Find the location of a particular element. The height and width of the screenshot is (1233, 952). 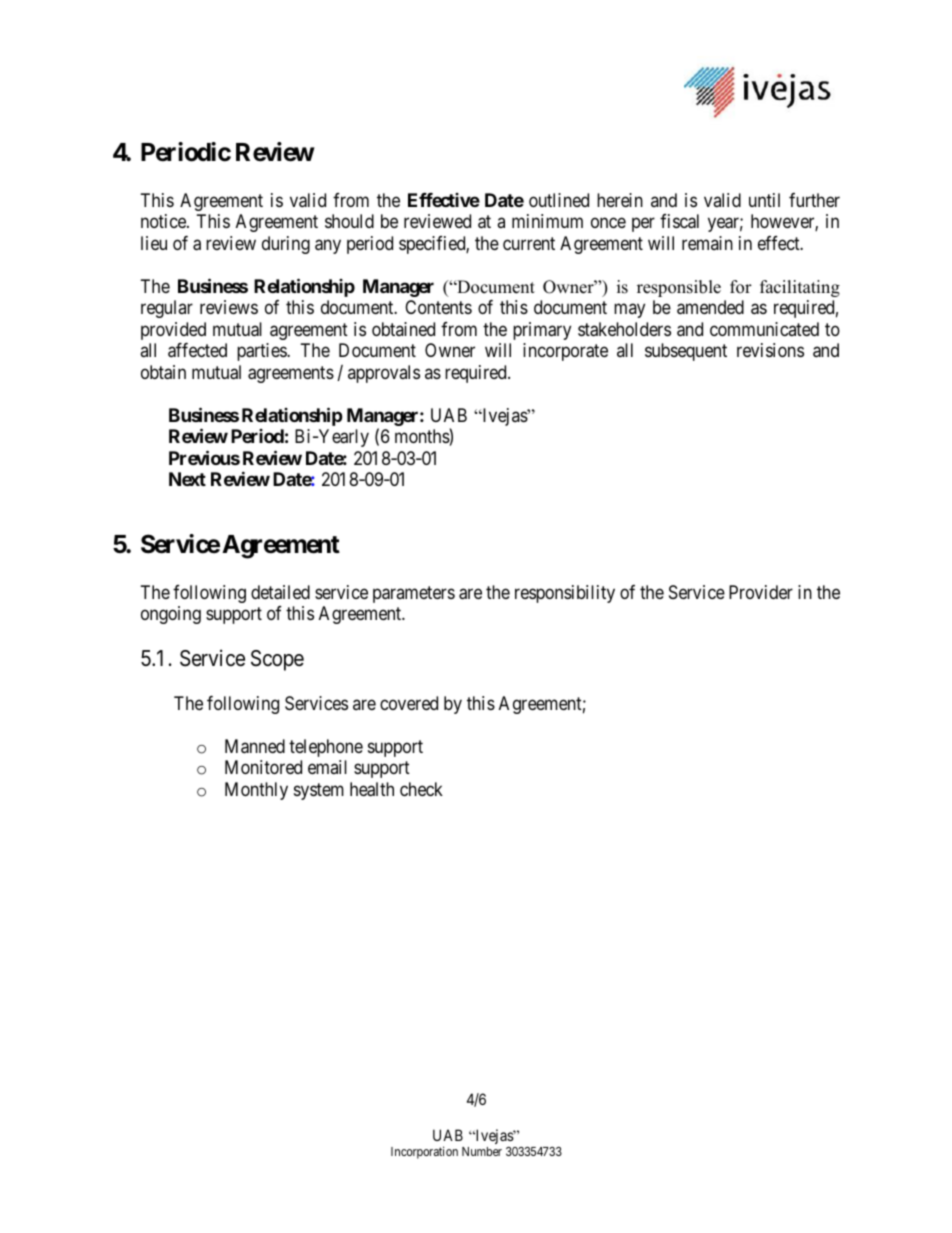

covered is located at coordinates (409, 703).
